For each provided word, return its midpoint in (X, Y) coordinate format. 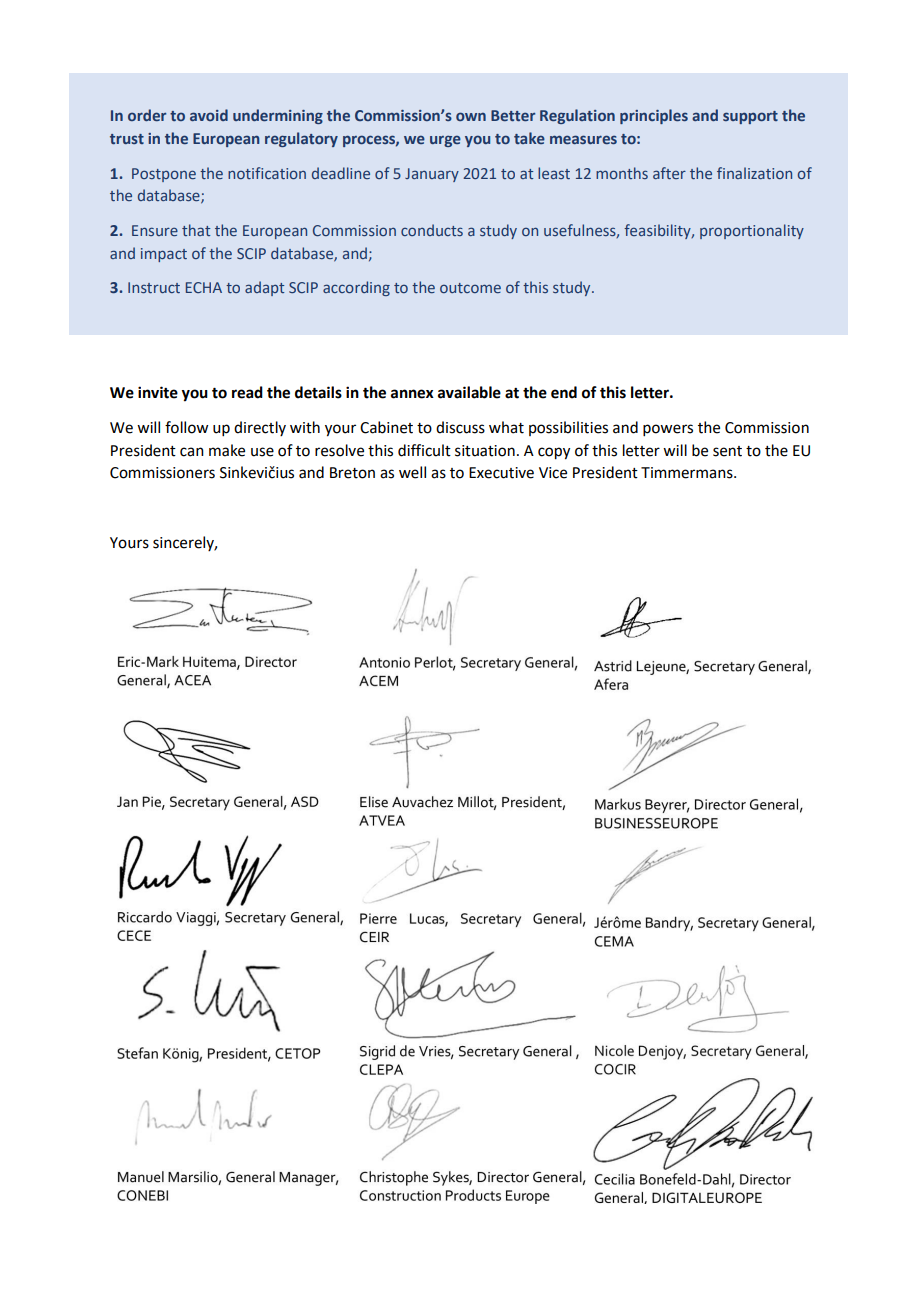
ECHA (204, 287)
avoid (209, 115)
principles (654, 116)
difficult (424, 450)
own (471, 116)
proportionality (752, 231)
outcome (470, 288)
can (192, 452)
